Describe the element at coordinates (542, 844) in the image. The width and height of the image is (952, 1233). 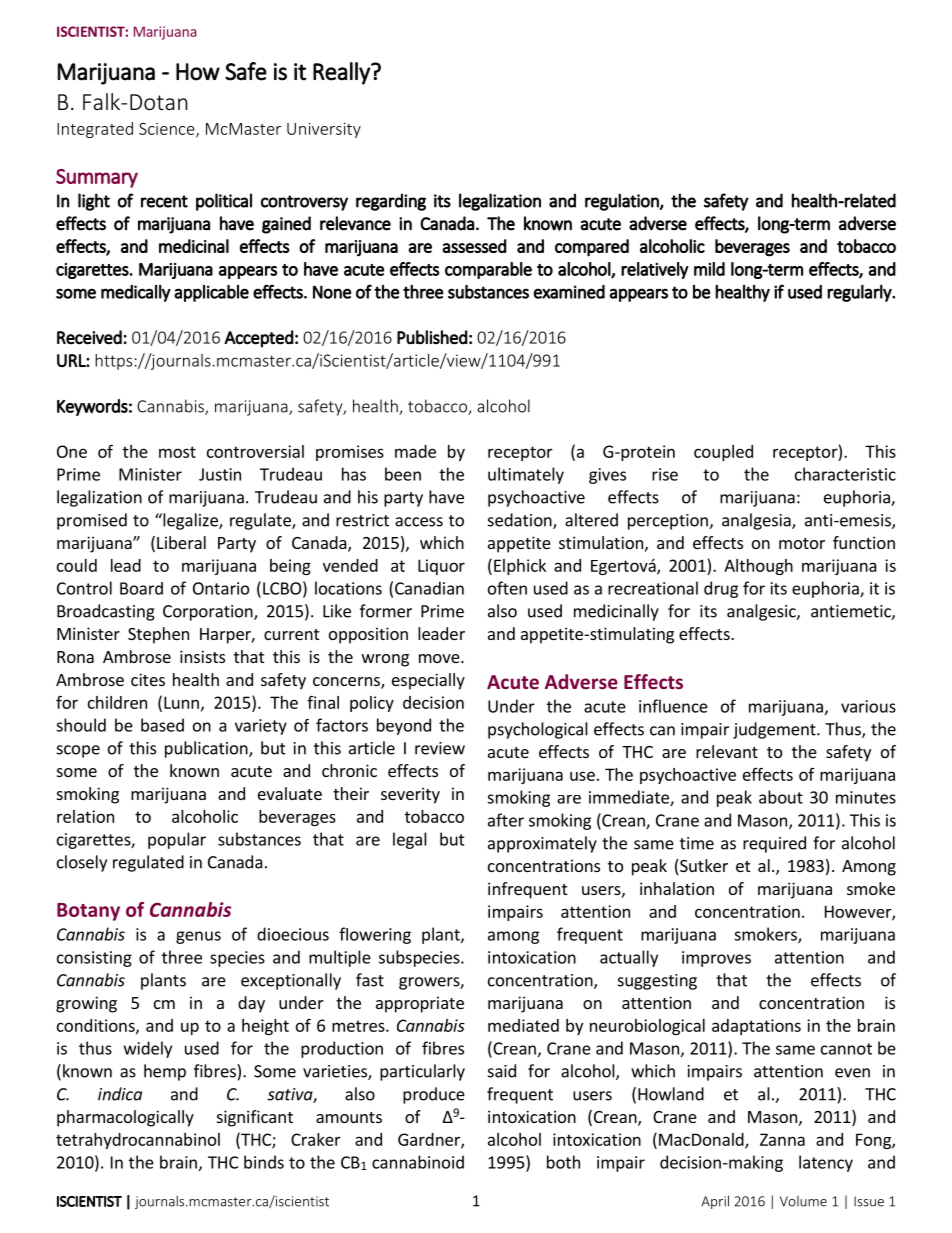
I see `approximately` at that location.
